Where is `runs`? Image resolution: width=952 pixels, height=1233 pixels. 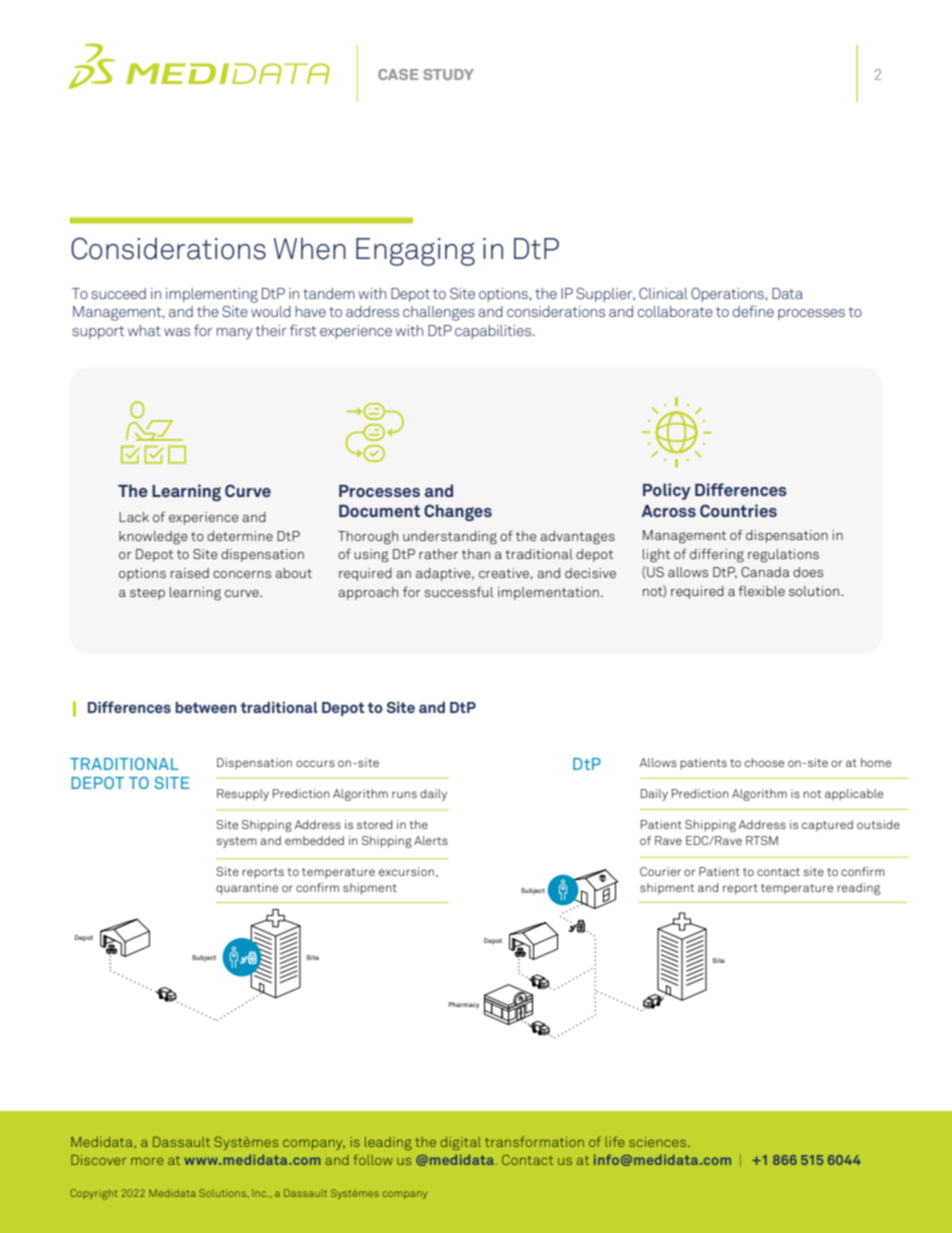 runs is located at coordinates (404, 794).
